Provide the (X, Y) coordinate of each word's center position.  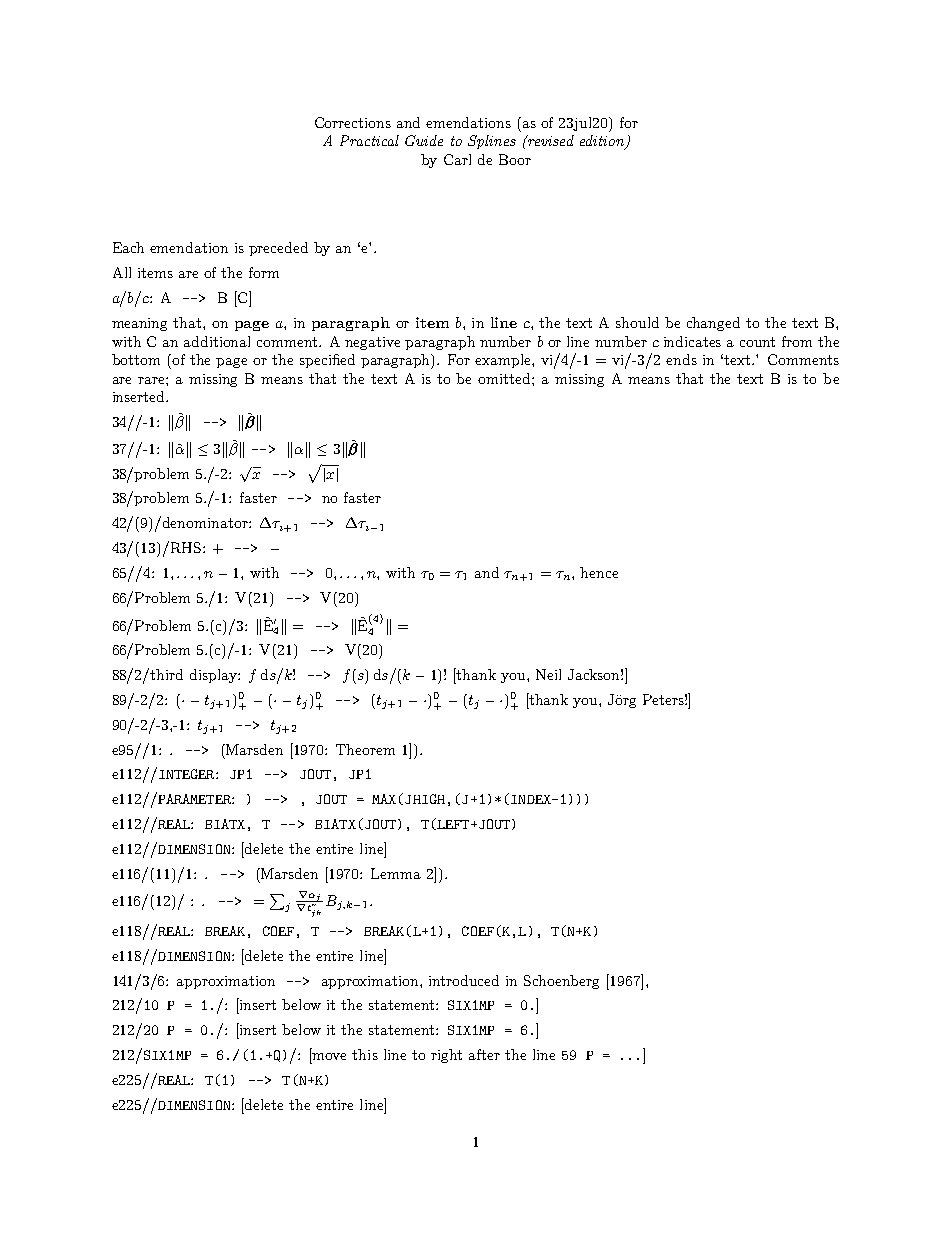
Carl (457, 159)
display (214, 676)
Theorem (365, 749)
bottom (136, 359)
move (329, 1056)
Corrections (353, 122)
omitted (505, 378)
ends (681, 359)
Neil (548, 674)
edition (603, 142)
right (446, 1056)
